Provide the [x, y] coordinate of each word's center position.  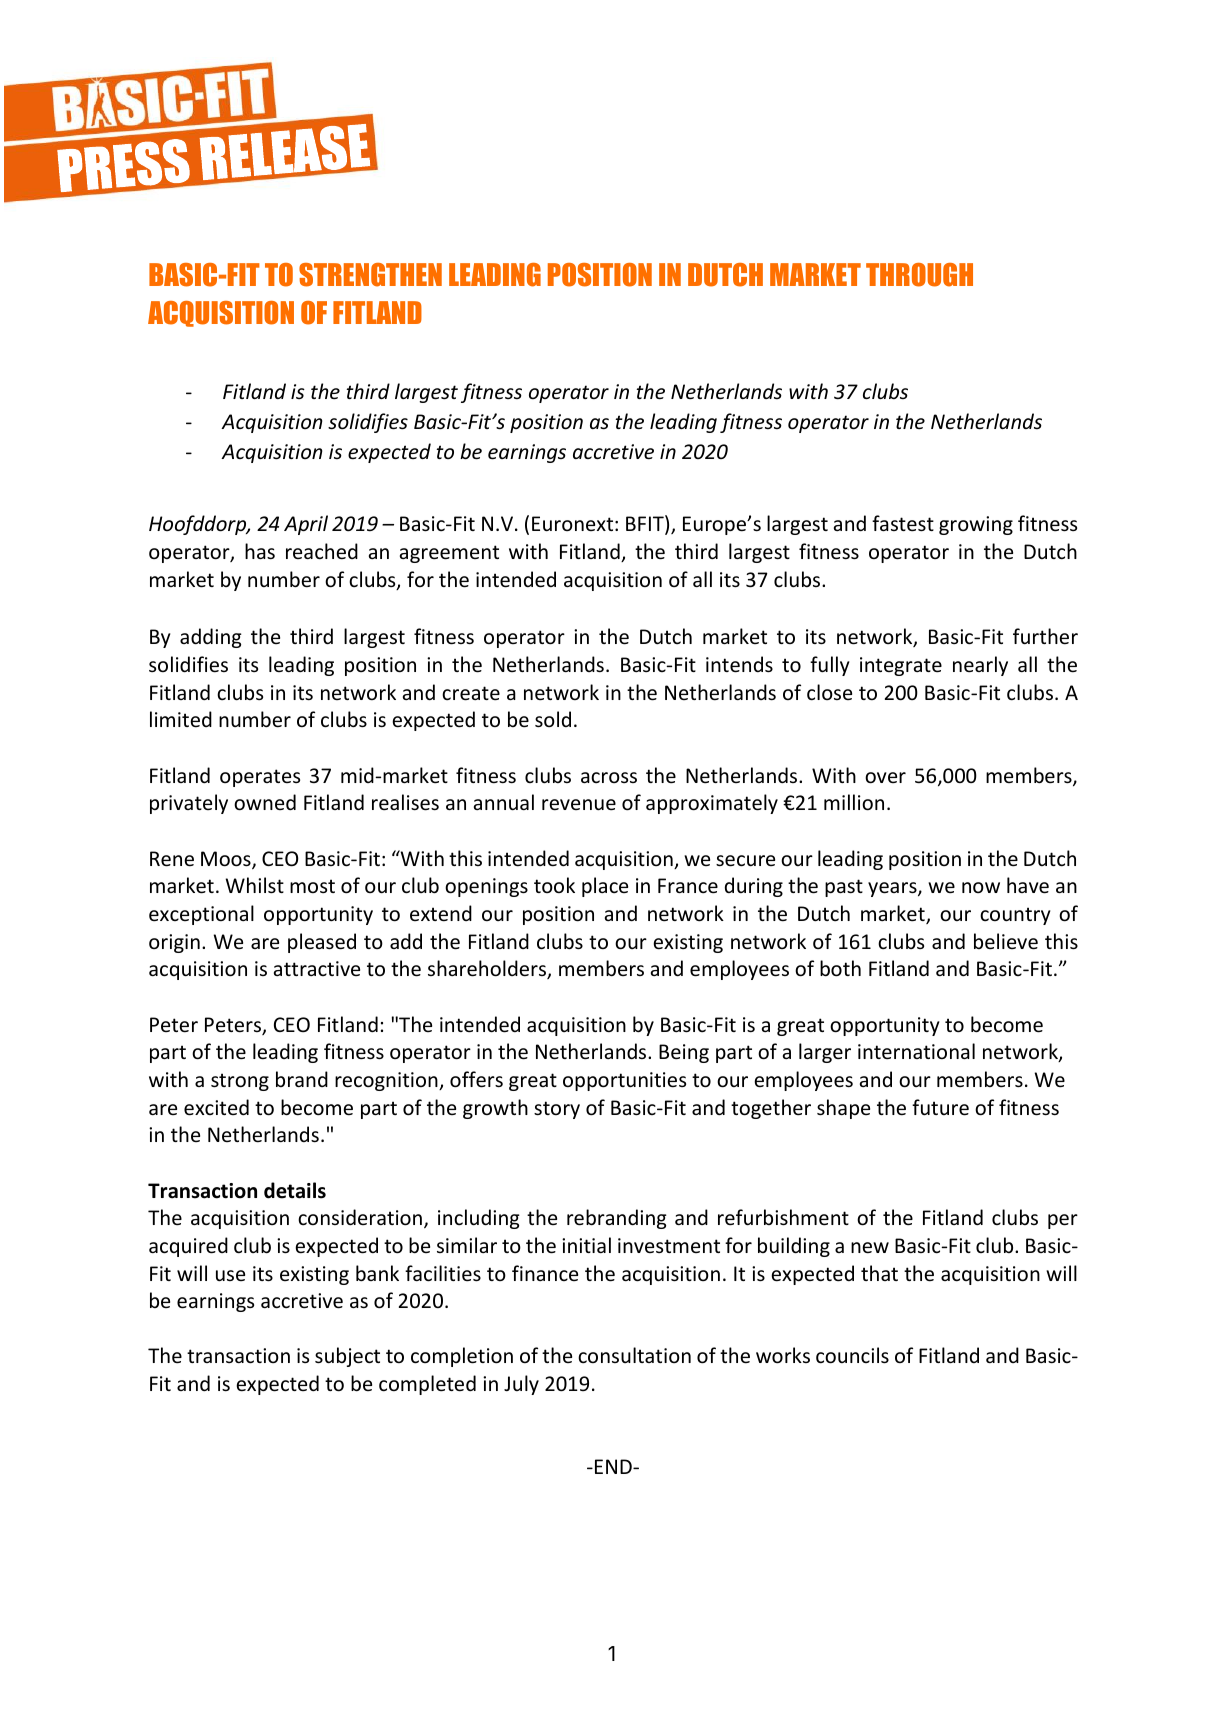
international [916, 1051]
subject [347, 1357]
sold [553, 719]
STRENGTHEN [370, 275]
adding [211, 638]
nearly [980, 666]
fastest [903, 523]
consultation [634, 1355]
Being [684, 1053]
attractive [317, 968]
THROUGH [919, 275]
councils [852, 1355]
